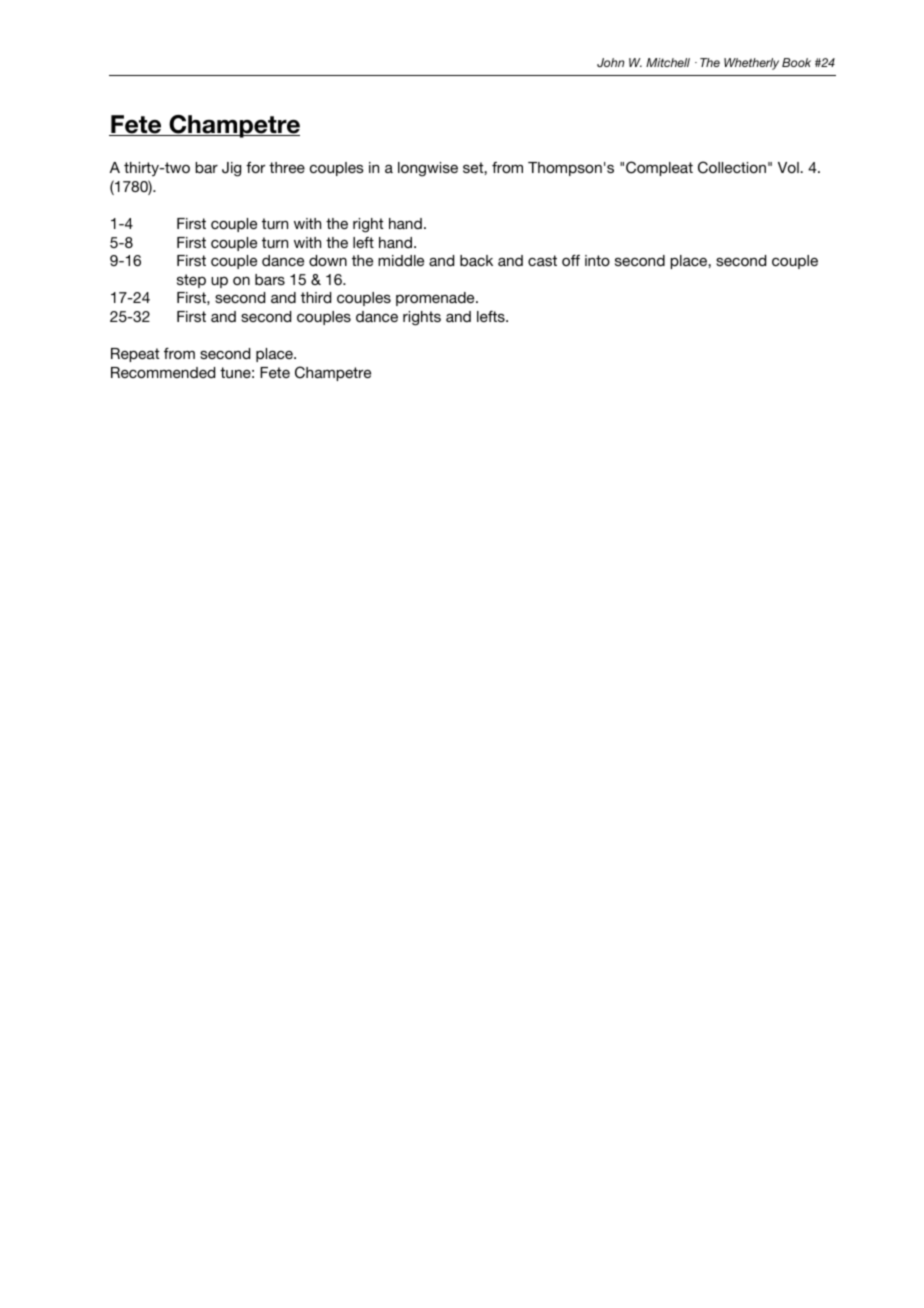 This screenshot has width=924, height=1308. What do you see at coordinates (476, 260) in the screenshot?
I see `back` at bounding box center [476, 260].
